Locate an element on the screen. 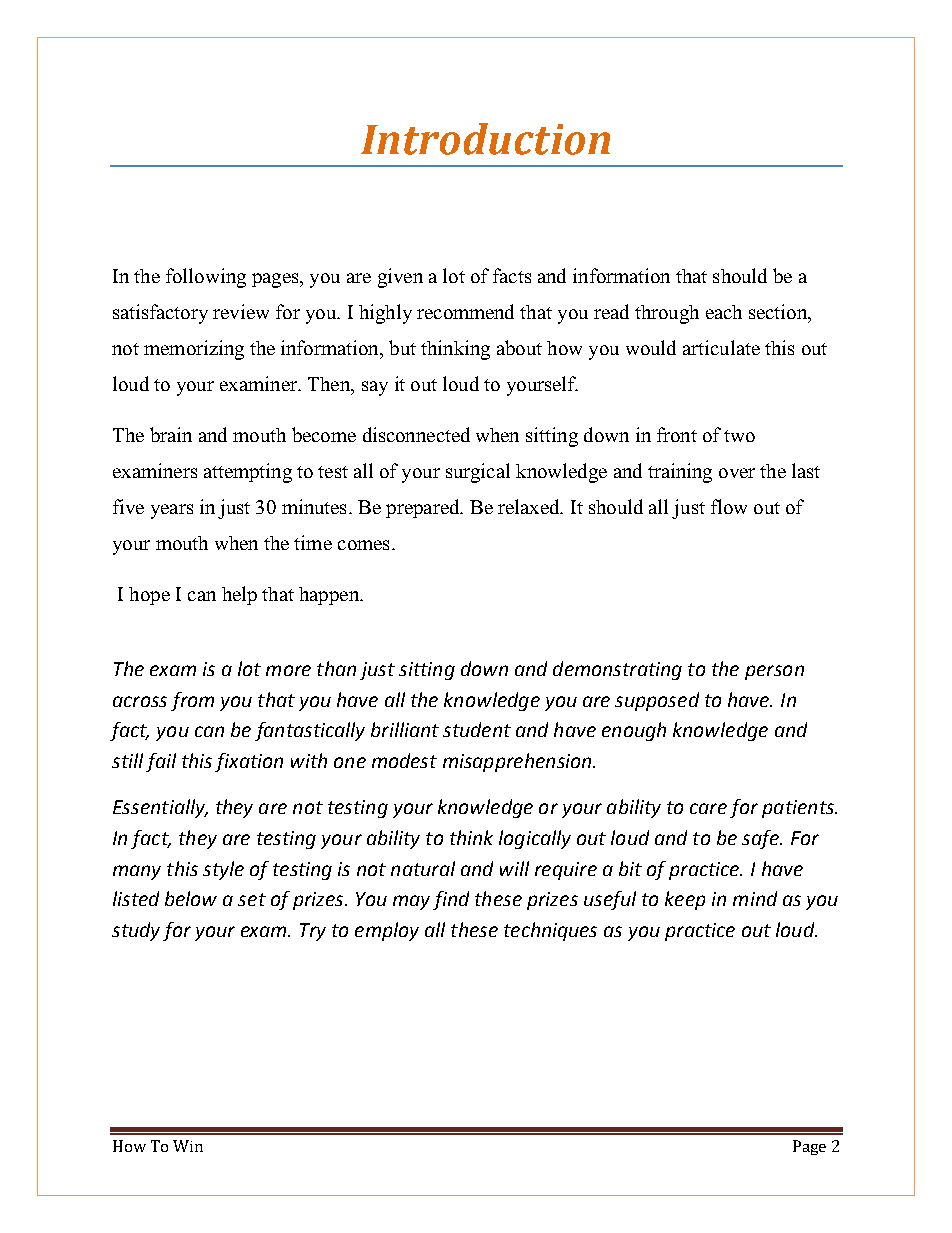 The width and height of the screenshot is (952, 1233). flow is located at coordinates (729, 506).
